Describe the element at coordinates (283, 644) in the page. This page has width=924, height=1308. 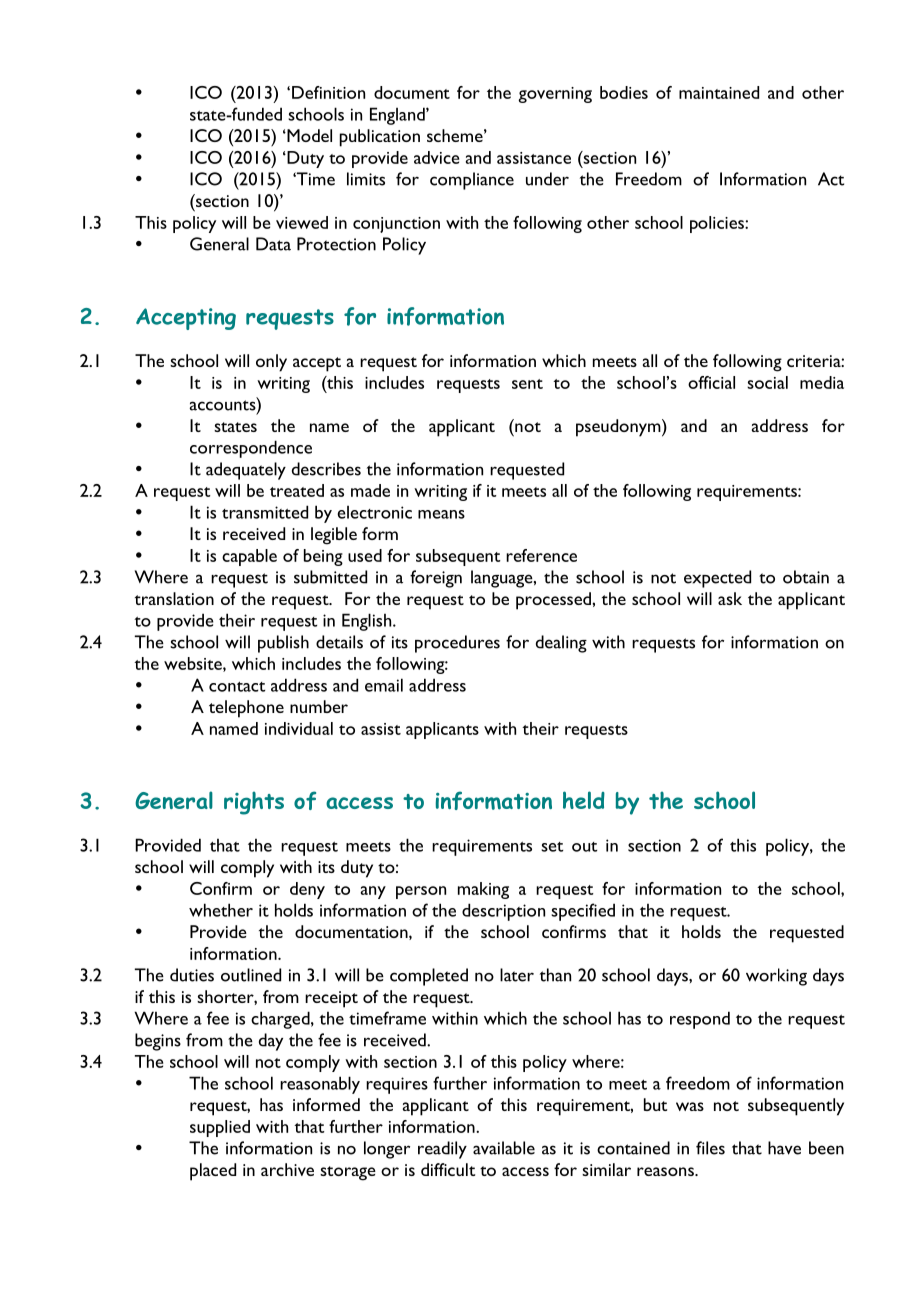
I see `publish` at that location.
